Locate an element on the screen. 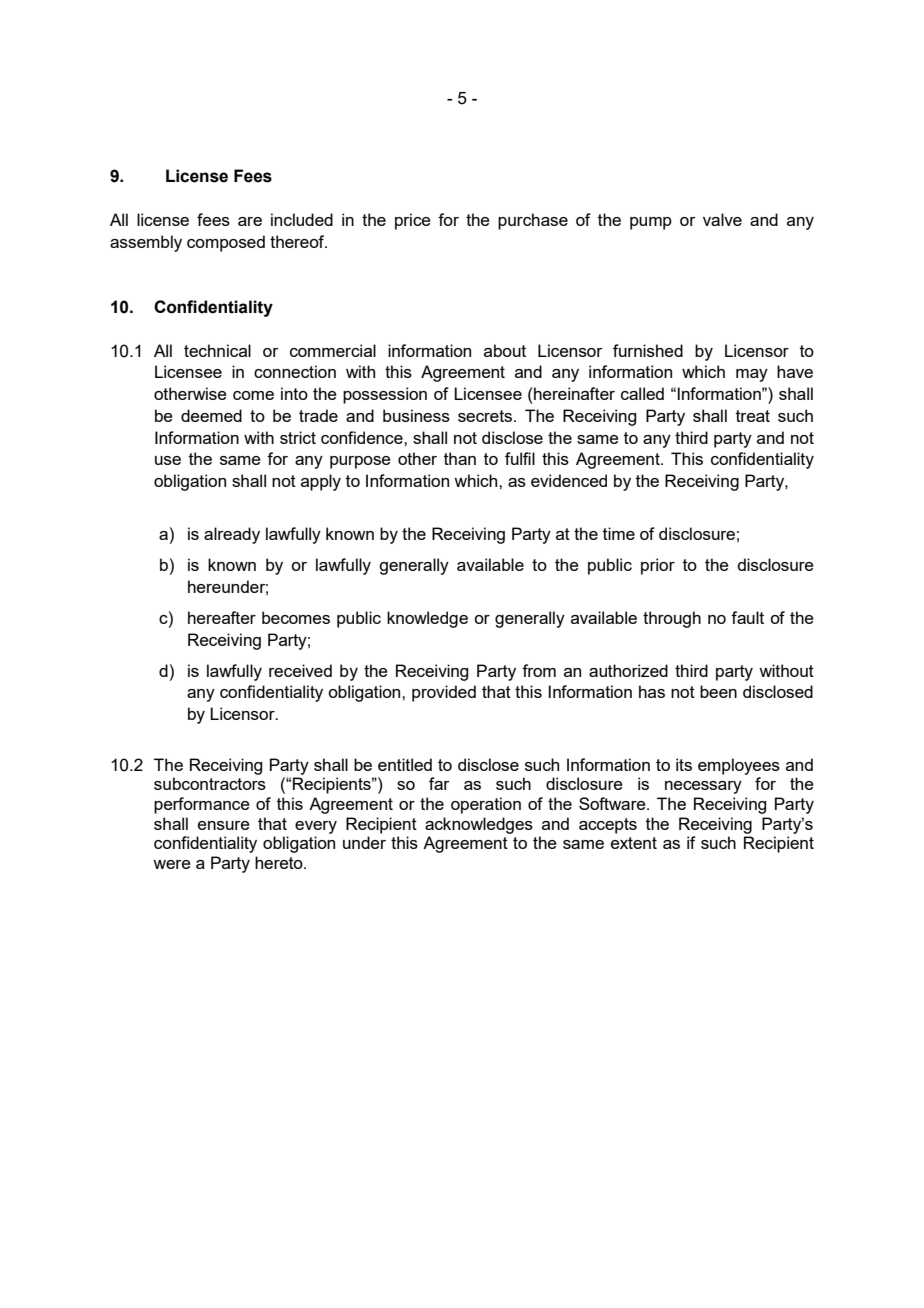 The width and height of the screenshot is (924, 1308). provided is located at coordinates (444, 693).
